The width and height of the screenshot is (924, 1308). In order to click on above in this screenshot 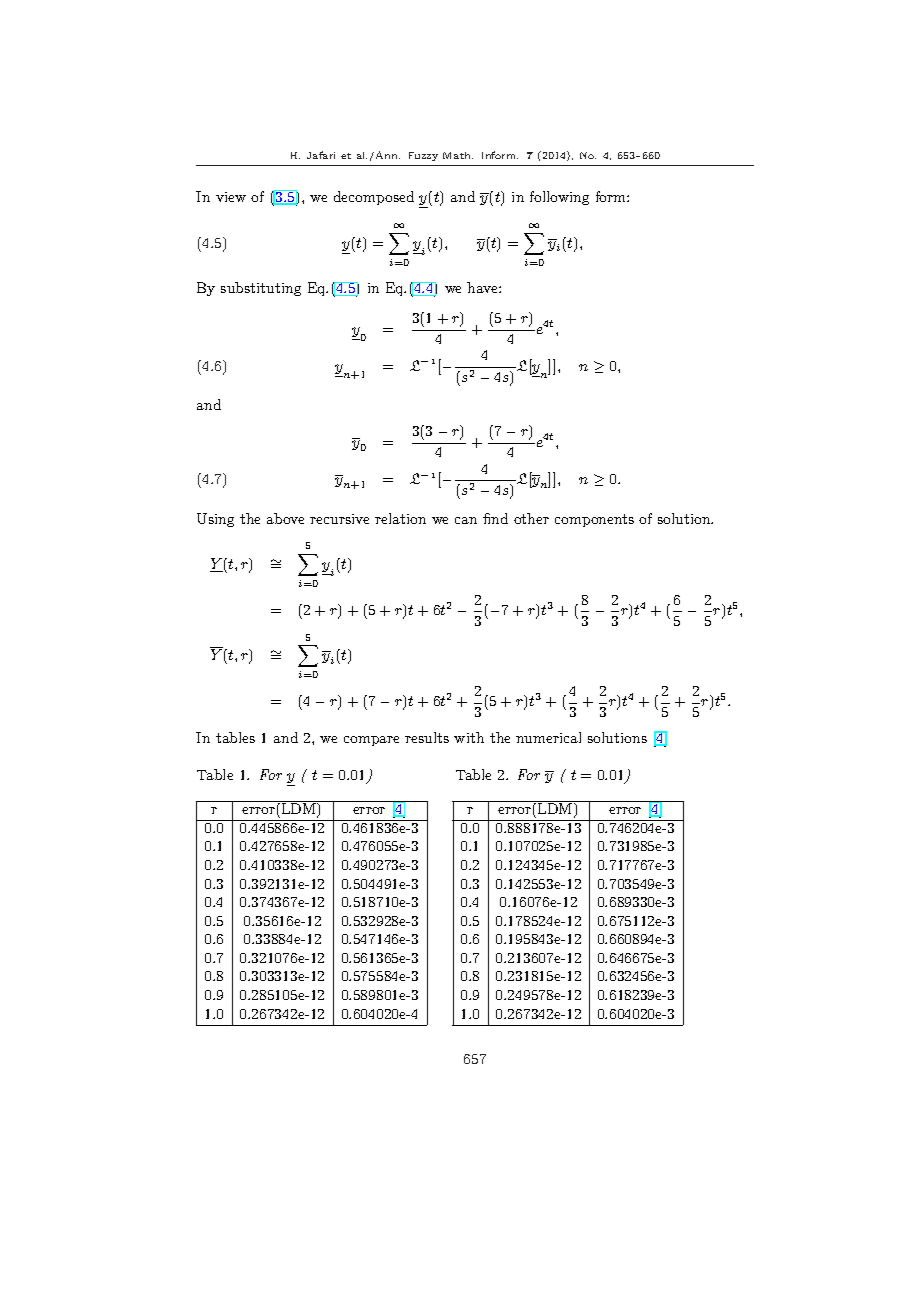, I will do `click(285, 518)`.
